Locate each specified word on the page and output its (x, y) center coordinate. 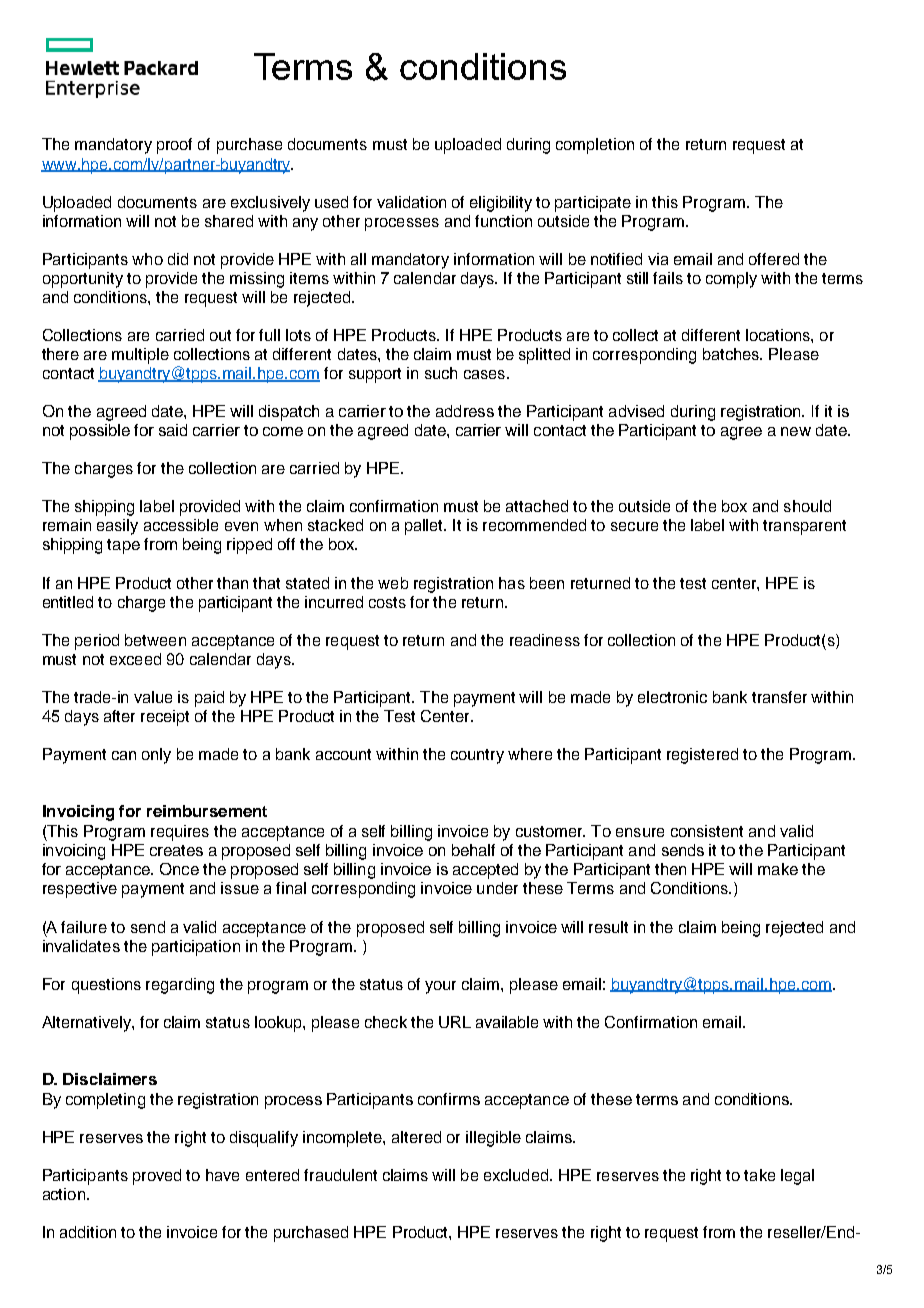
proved (157, 1177)
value (153, 697)
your (440, 987)
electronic (672, 697)
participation (196, 948)
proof (174, 146)
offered (774, 259)
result (608, 927)
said (173, 430)
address (465, 411)
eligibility (501, 204)
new (796, 431)
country (477, 756)
